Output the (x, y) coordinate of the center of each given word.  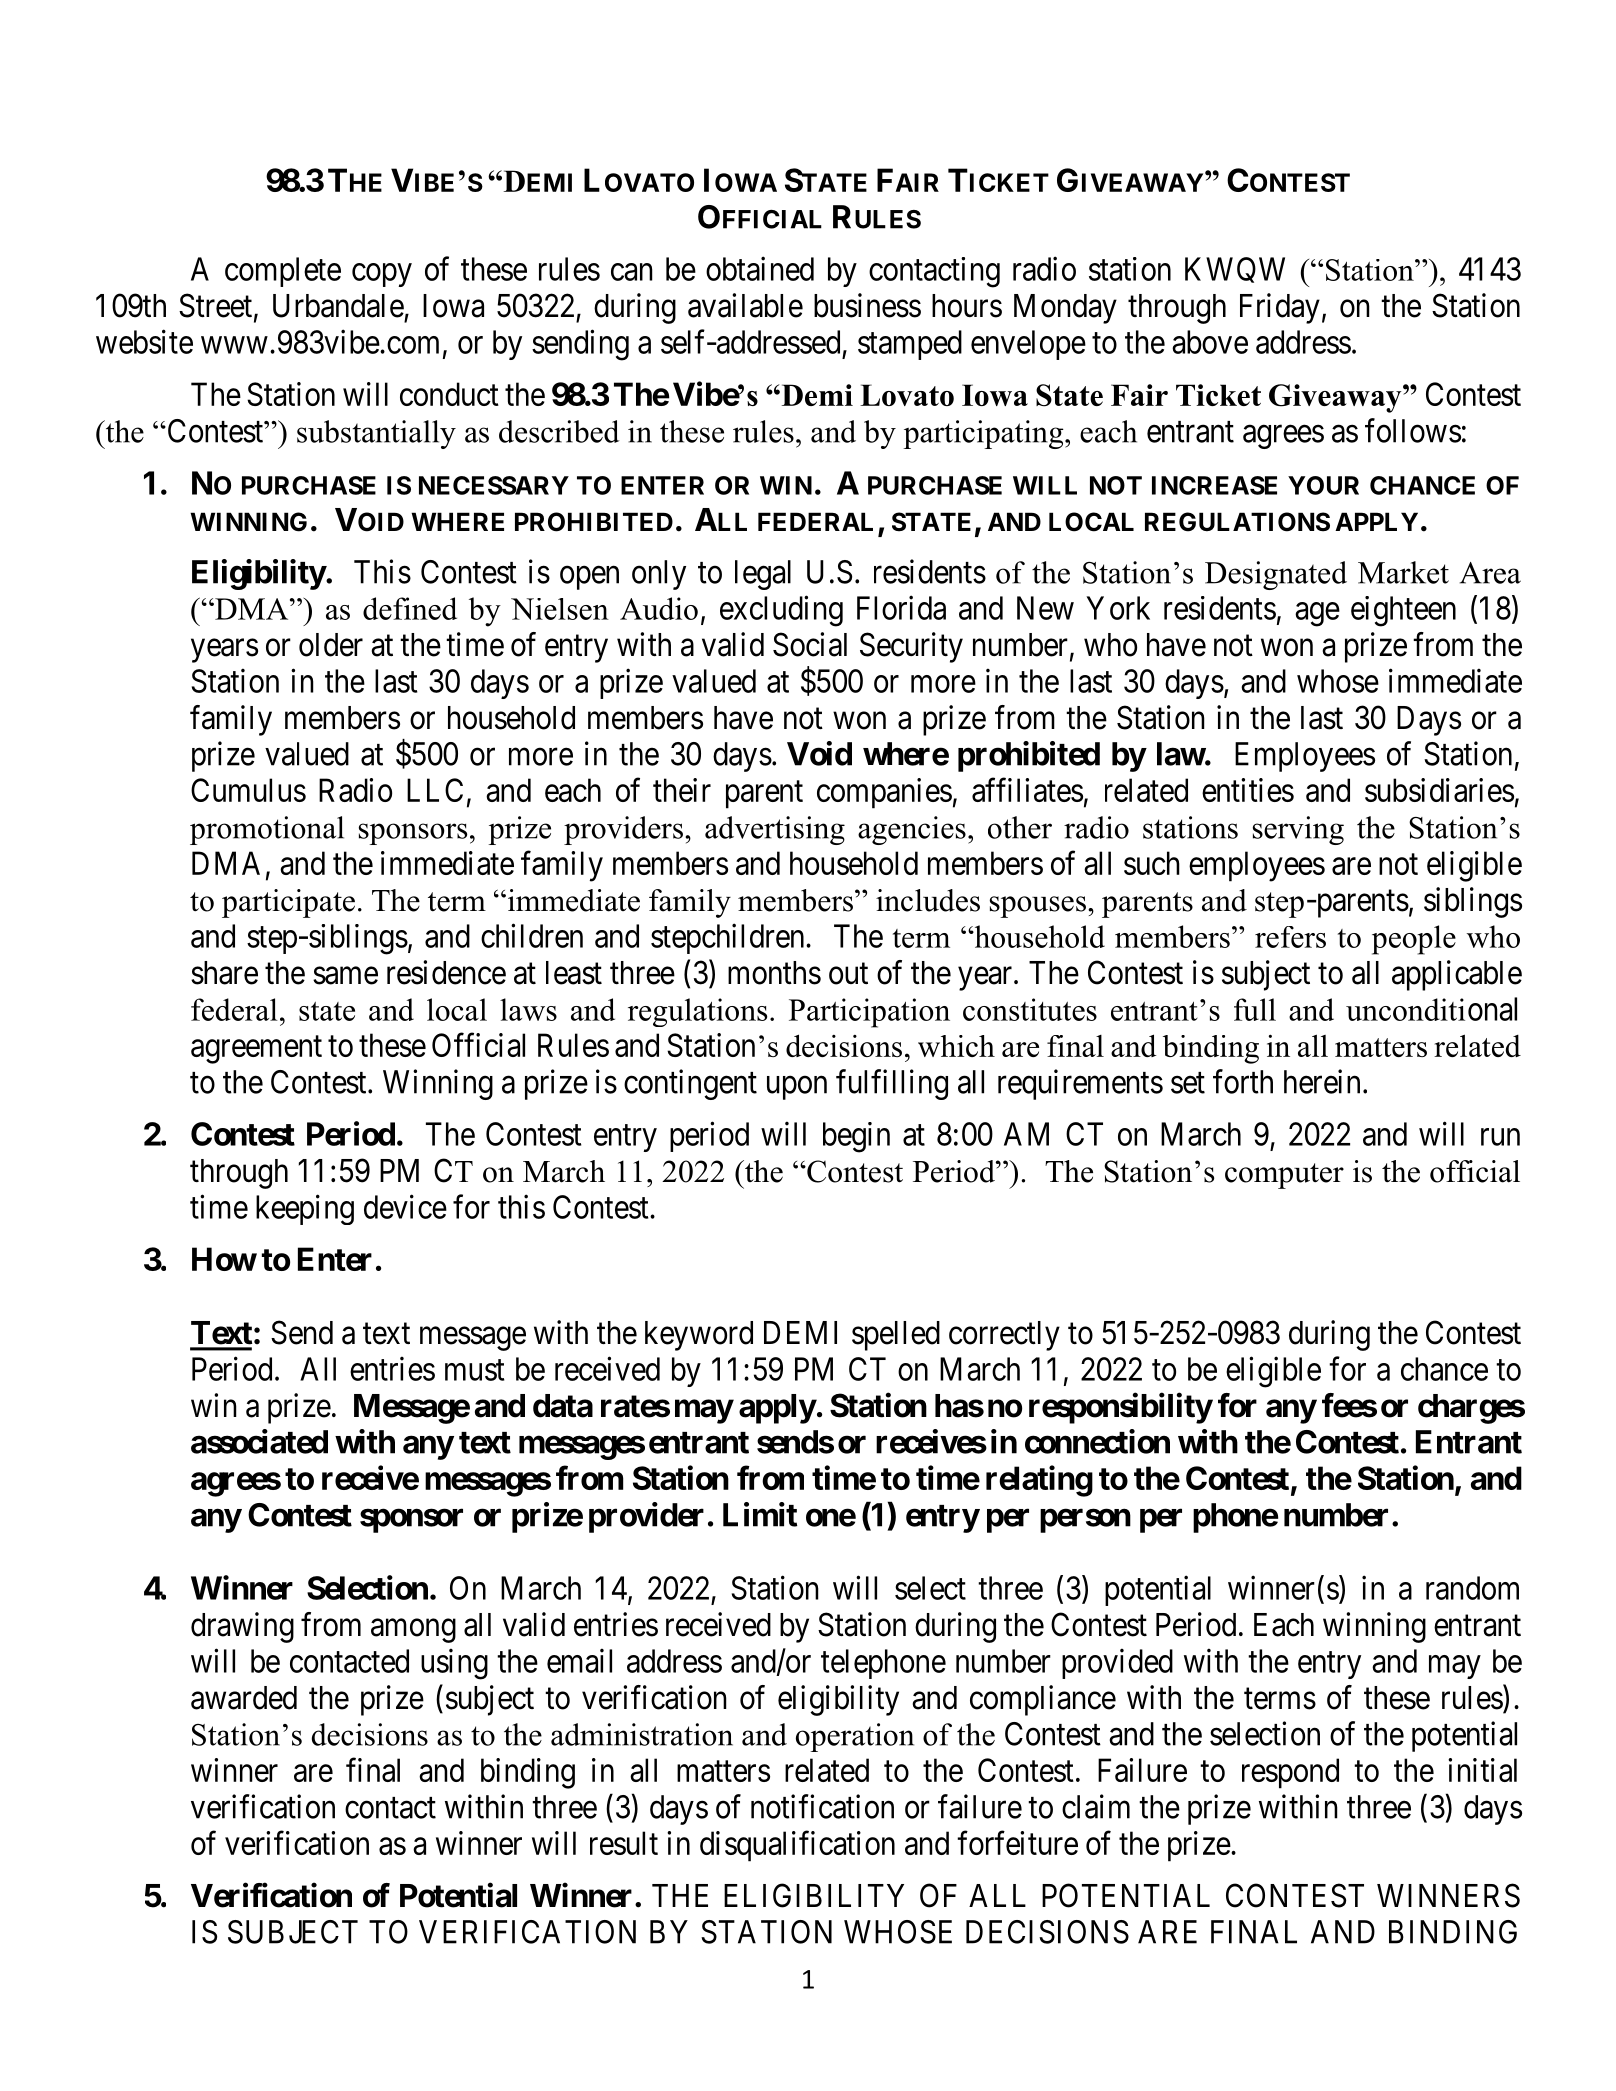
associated (259, 1441)
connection (1097, 1441)
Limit (760, 1514)
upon (797, 1088)
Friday (1280, 308)
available (745, 305)
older (331, 645)
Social (810, 644)
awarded (244, 1698)
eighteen (1403, 611)
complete (283, 272)
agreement (256, 1050)
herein (1322, 1081)
